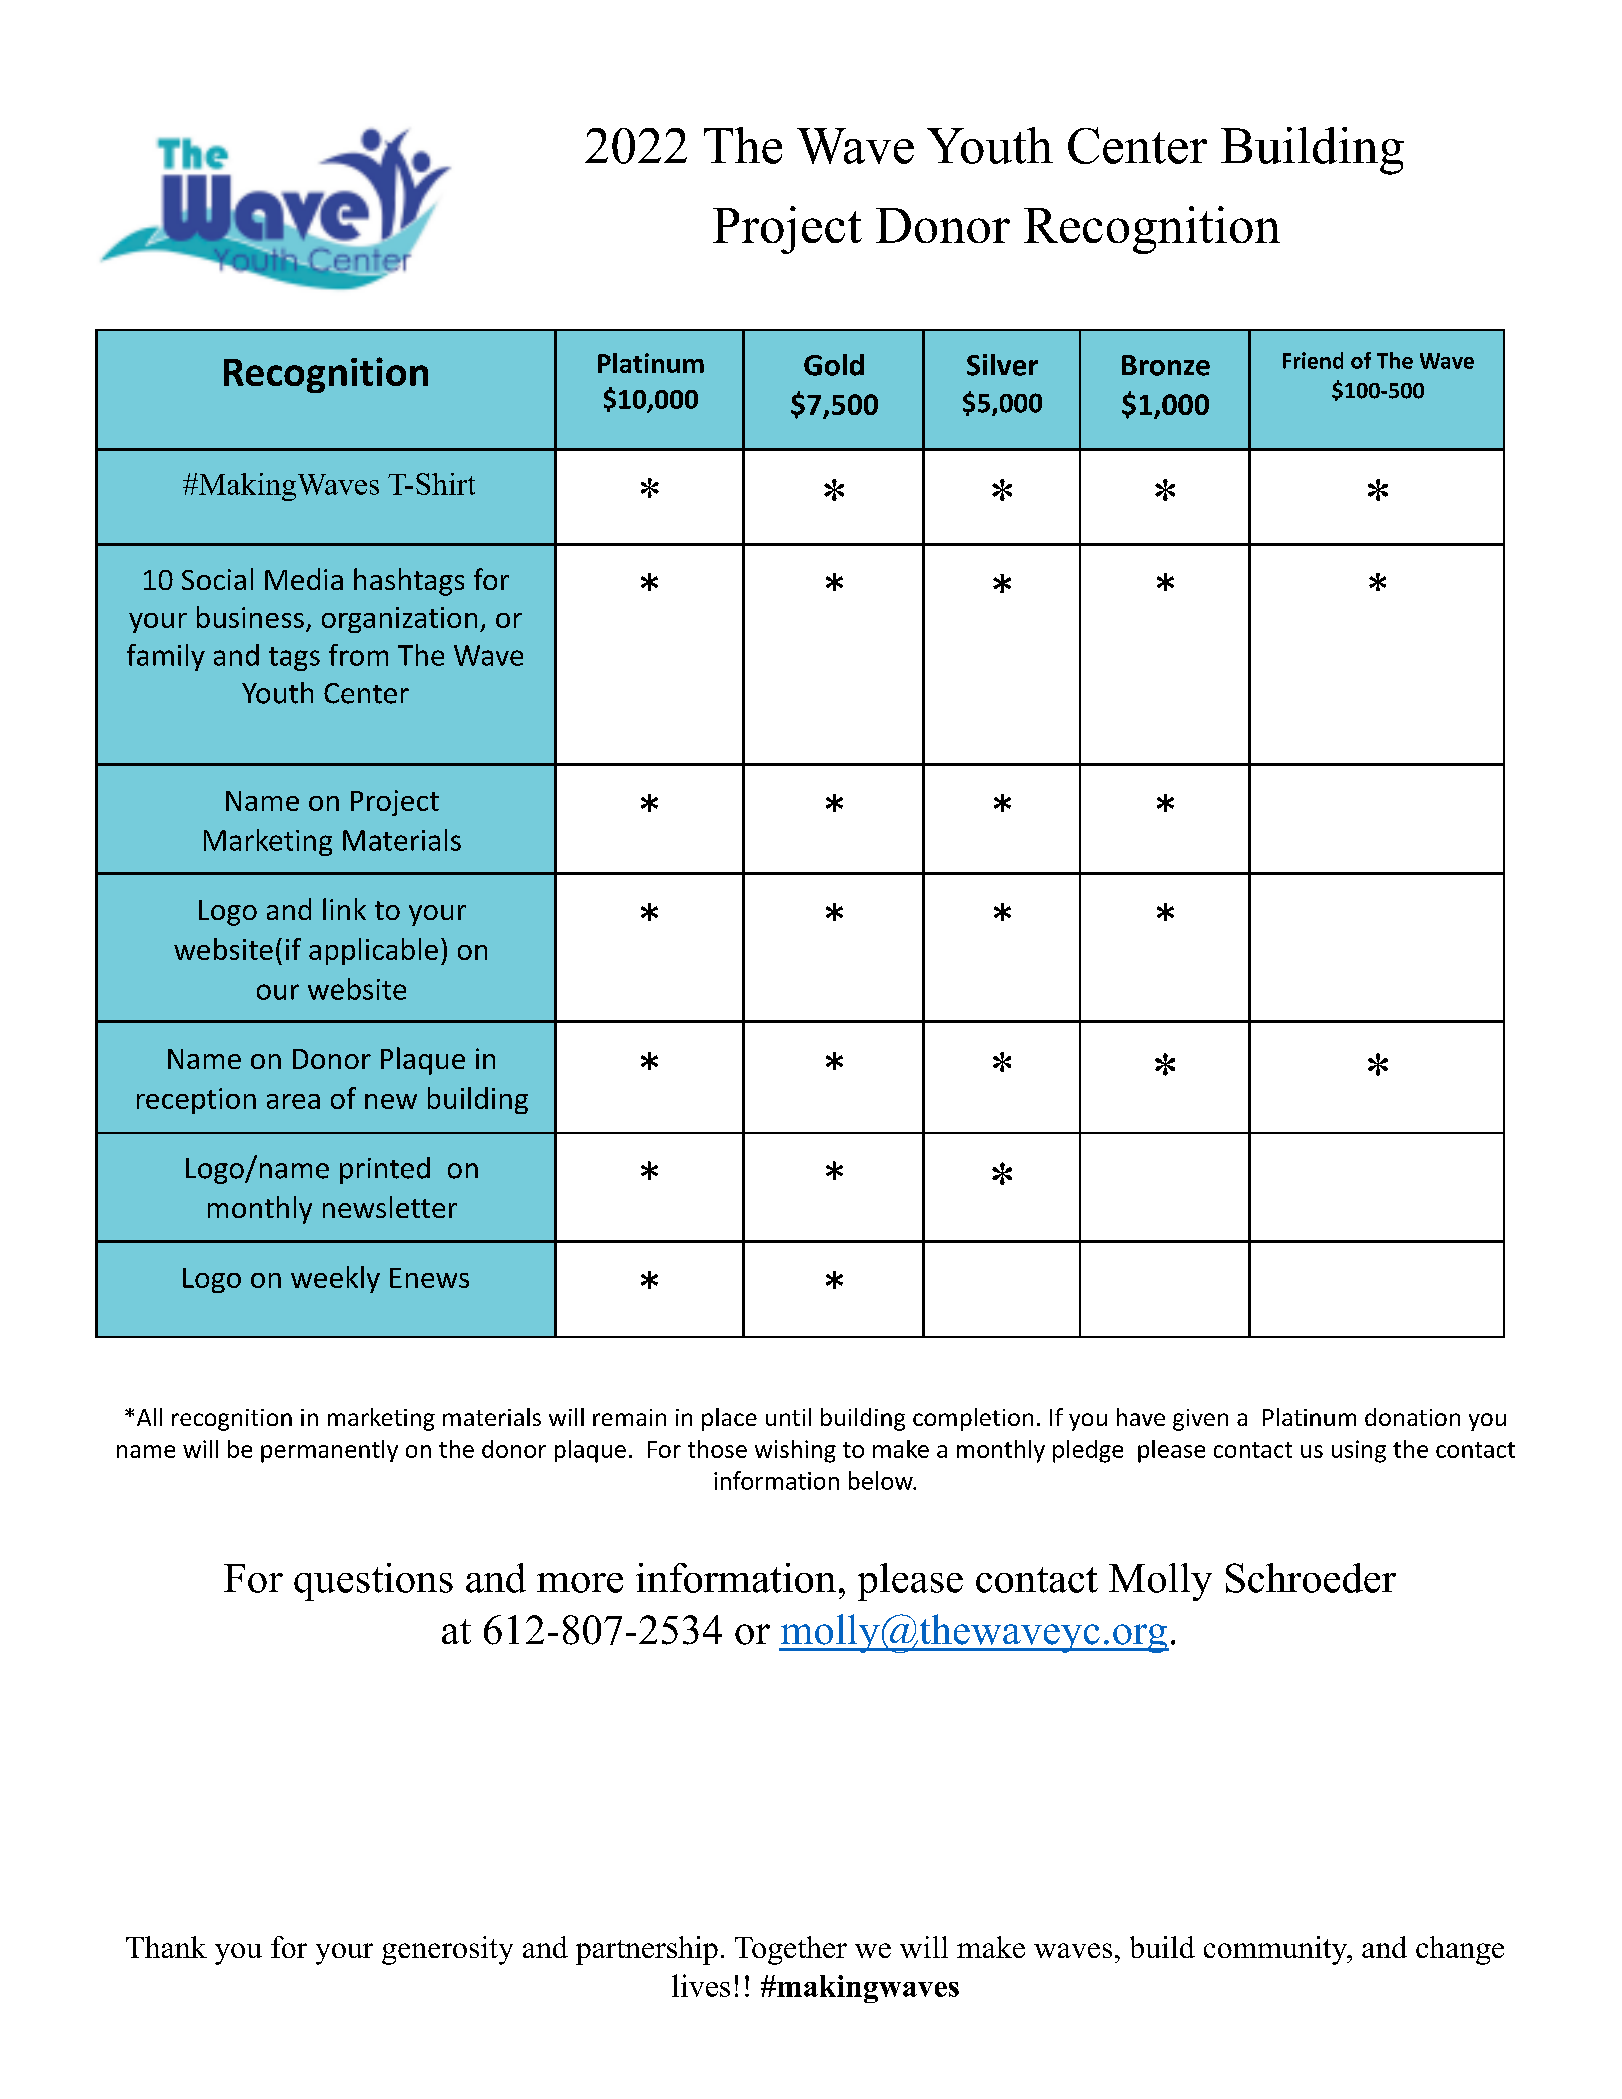 This screenshot has width=1622, height=2099. Describe the element at coordinates (1276, 1950) in the screenshot. I see `community` at that location.
